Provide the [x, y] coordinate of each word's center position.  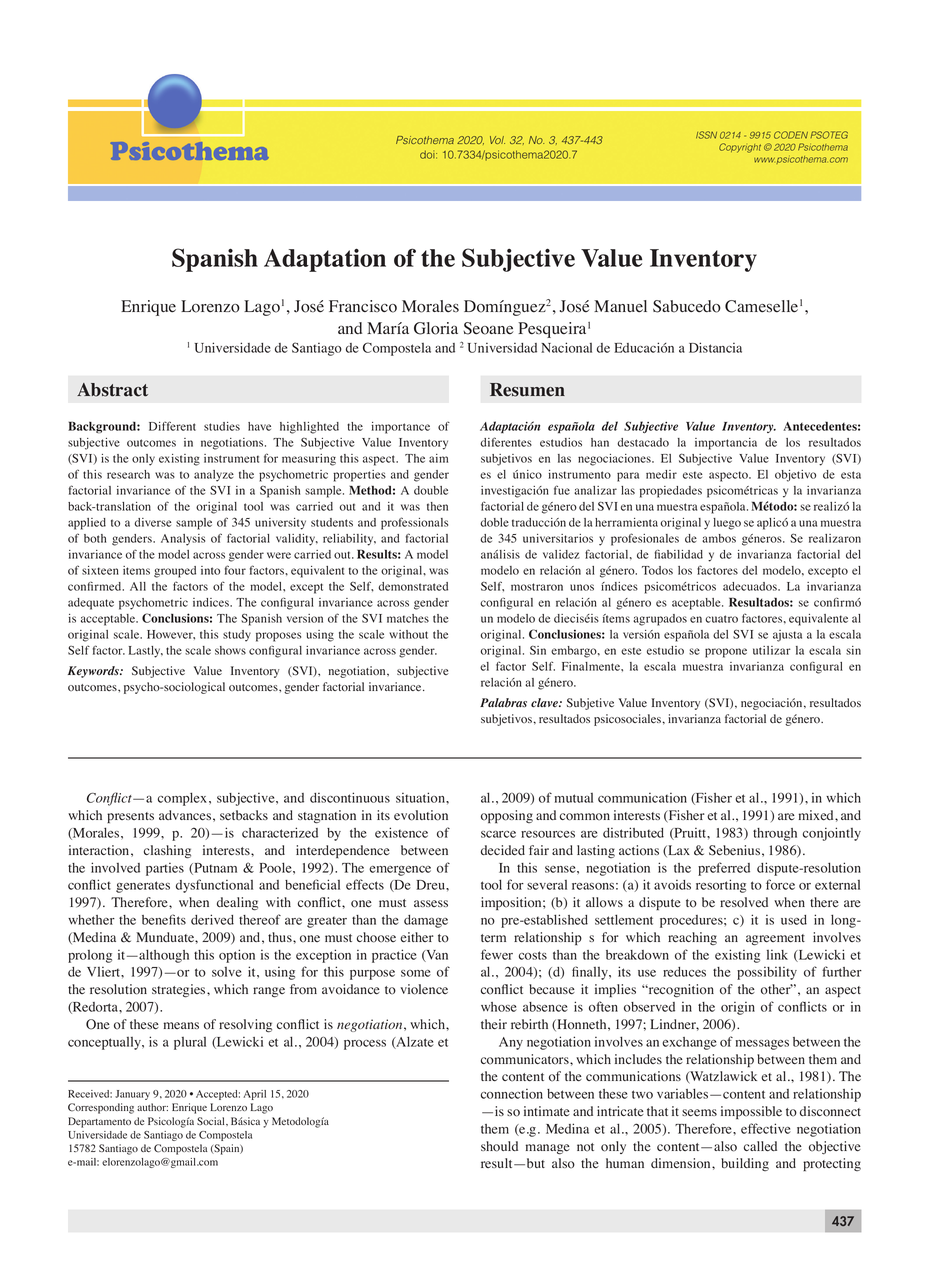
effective [766, 1128]
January [132, 1095]
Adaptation [325, 260]
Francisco [363, 306]
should [499, 1146]
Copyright [740, 148]
